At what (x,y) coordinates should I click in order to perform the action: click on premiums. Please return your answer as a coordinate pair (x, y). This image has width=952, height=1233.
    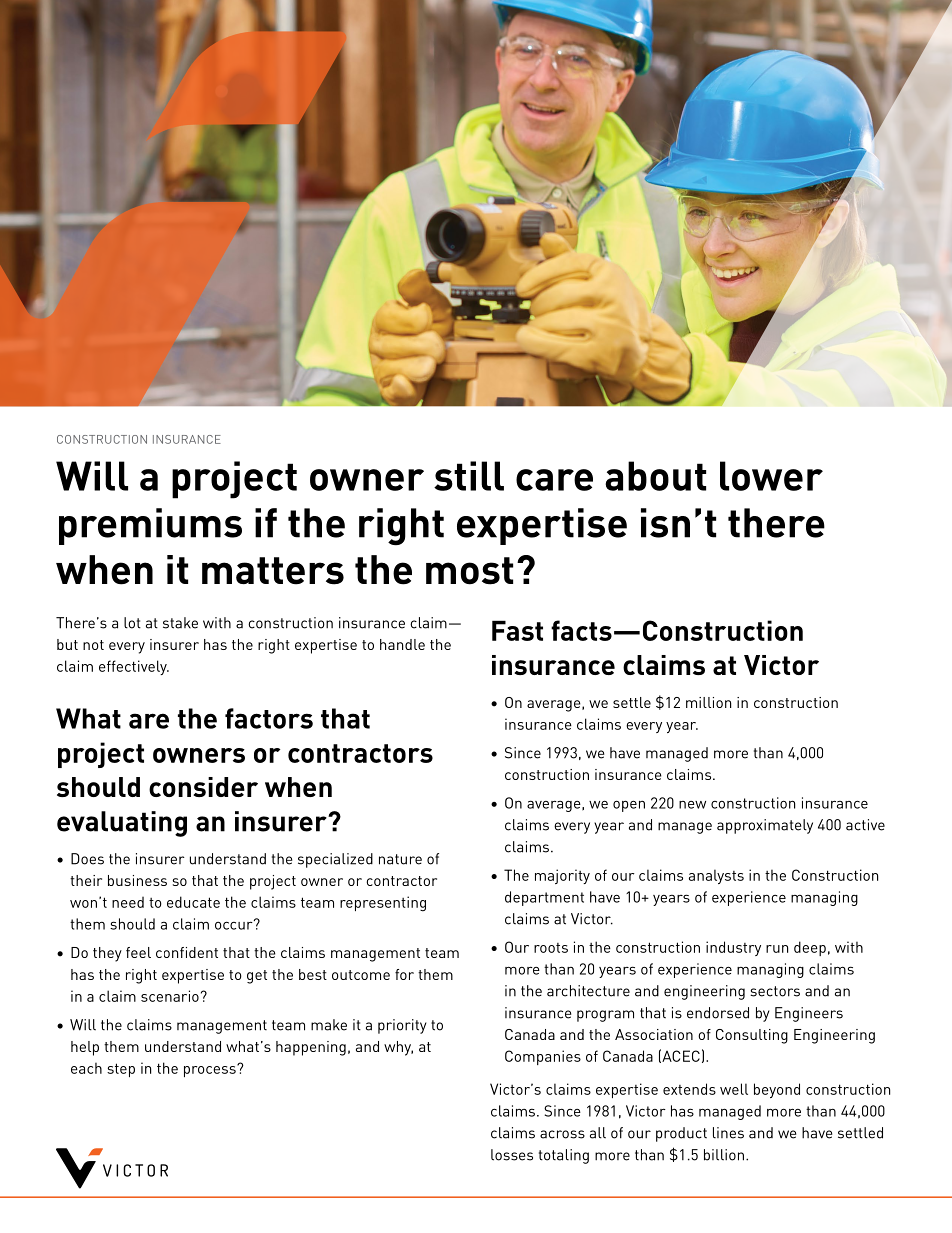
    Looking at the image, I should click on (150, 526).
